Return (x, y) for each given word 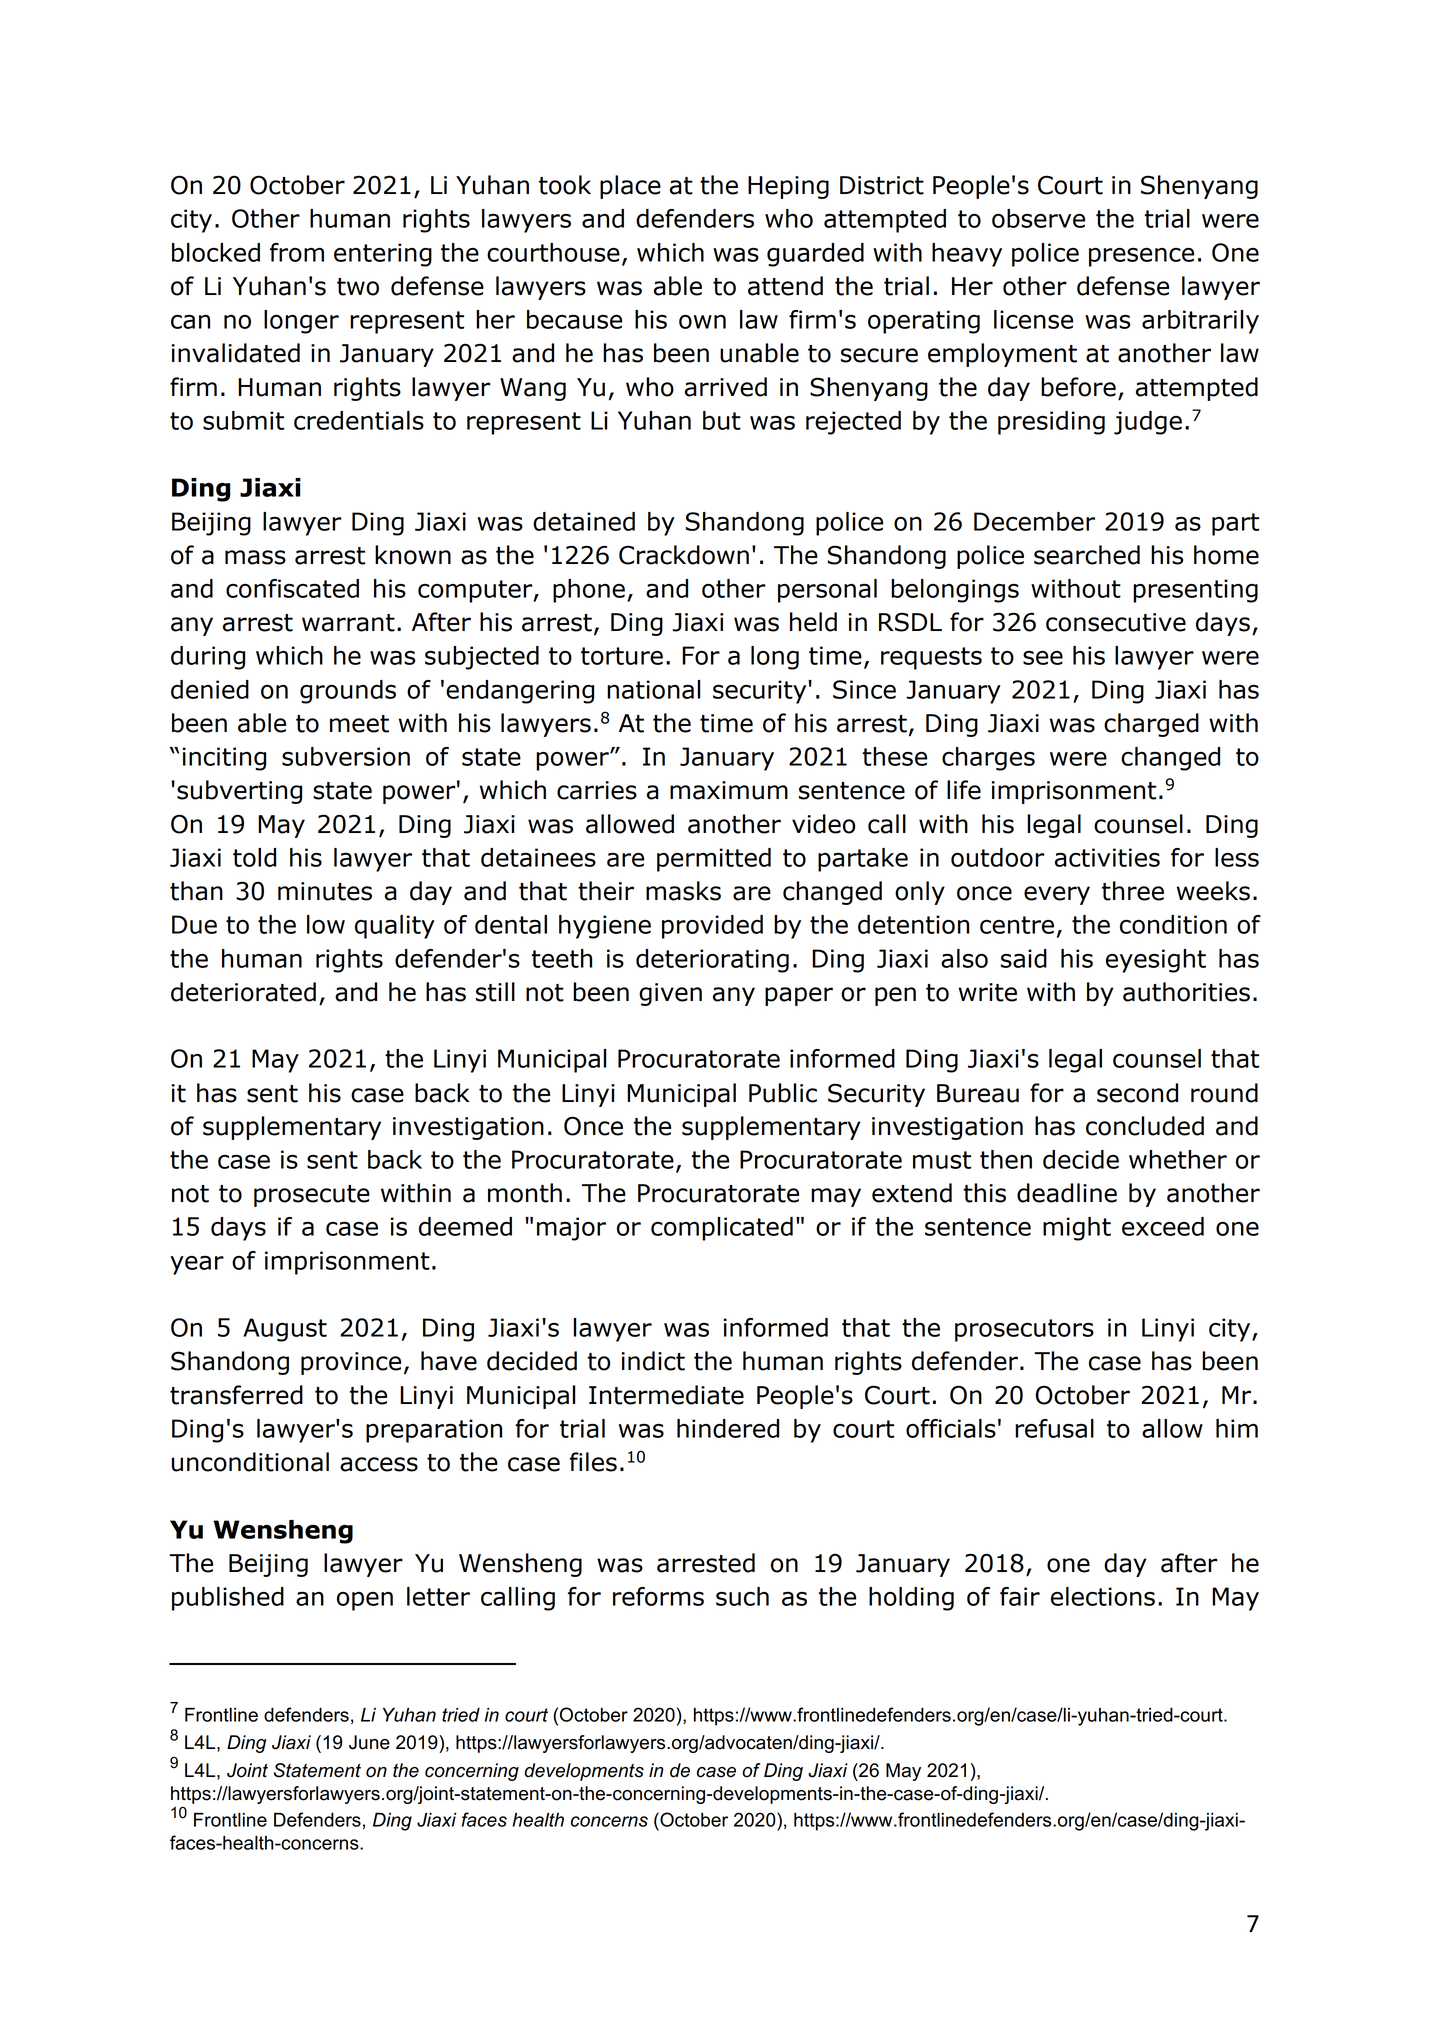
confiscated (292, 588)
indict (653, 1361)
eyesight (1156, 961)
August (285, 1330)
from (297, 252)
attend (785, 286)
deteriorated (243, 992)
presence (1141, 257)
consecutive (1116, 622)
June (369, 1742)
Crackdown (684, 555)
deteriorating (712, 961)
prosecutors (1024, 1330)
